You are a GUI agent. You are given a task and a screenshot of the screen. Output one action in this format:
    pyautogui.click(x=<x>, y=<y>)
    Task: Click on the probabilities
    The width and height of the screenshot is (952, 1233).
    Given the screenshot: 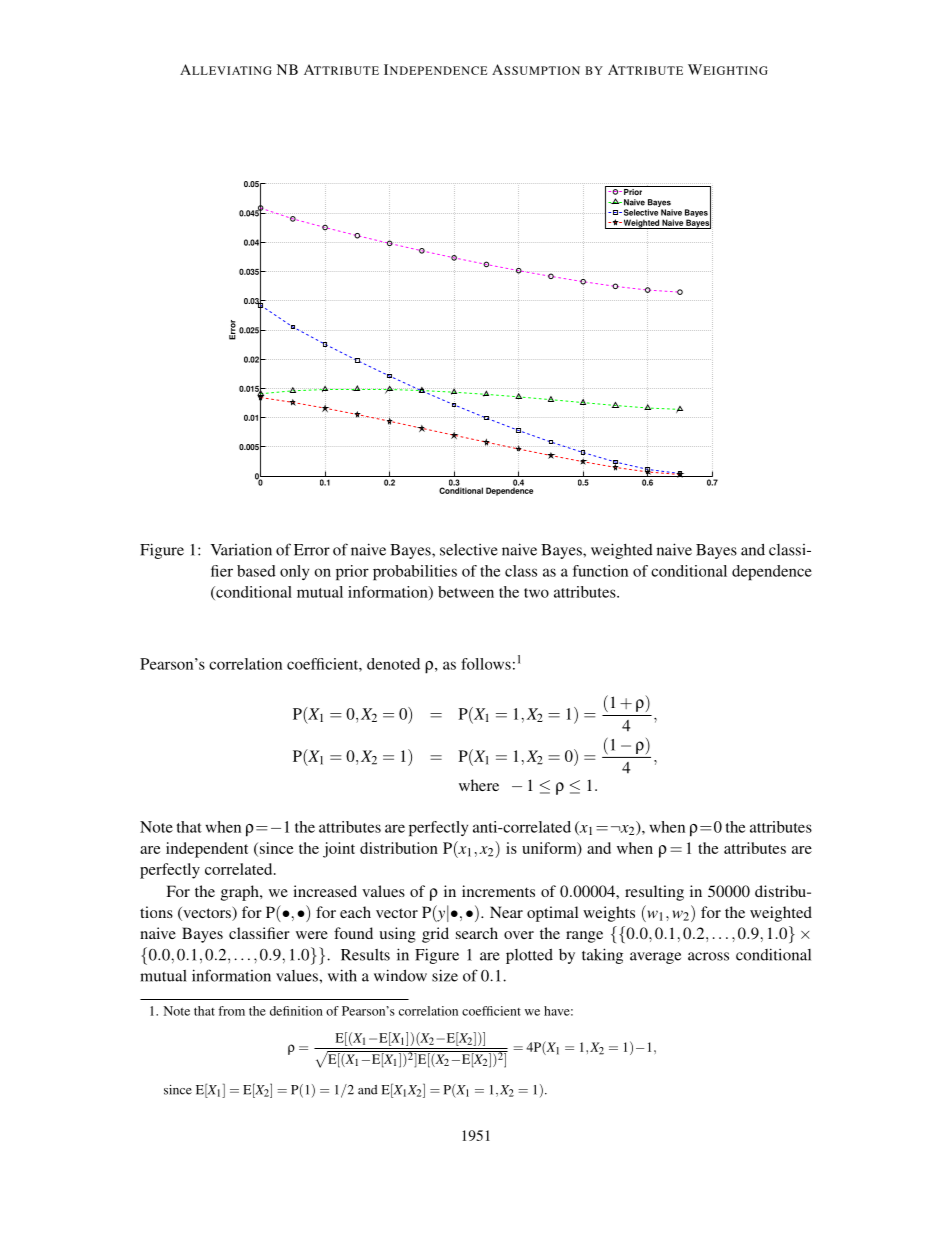 What is the action you would take?
    pyautogui.click(x=415, y=572)
